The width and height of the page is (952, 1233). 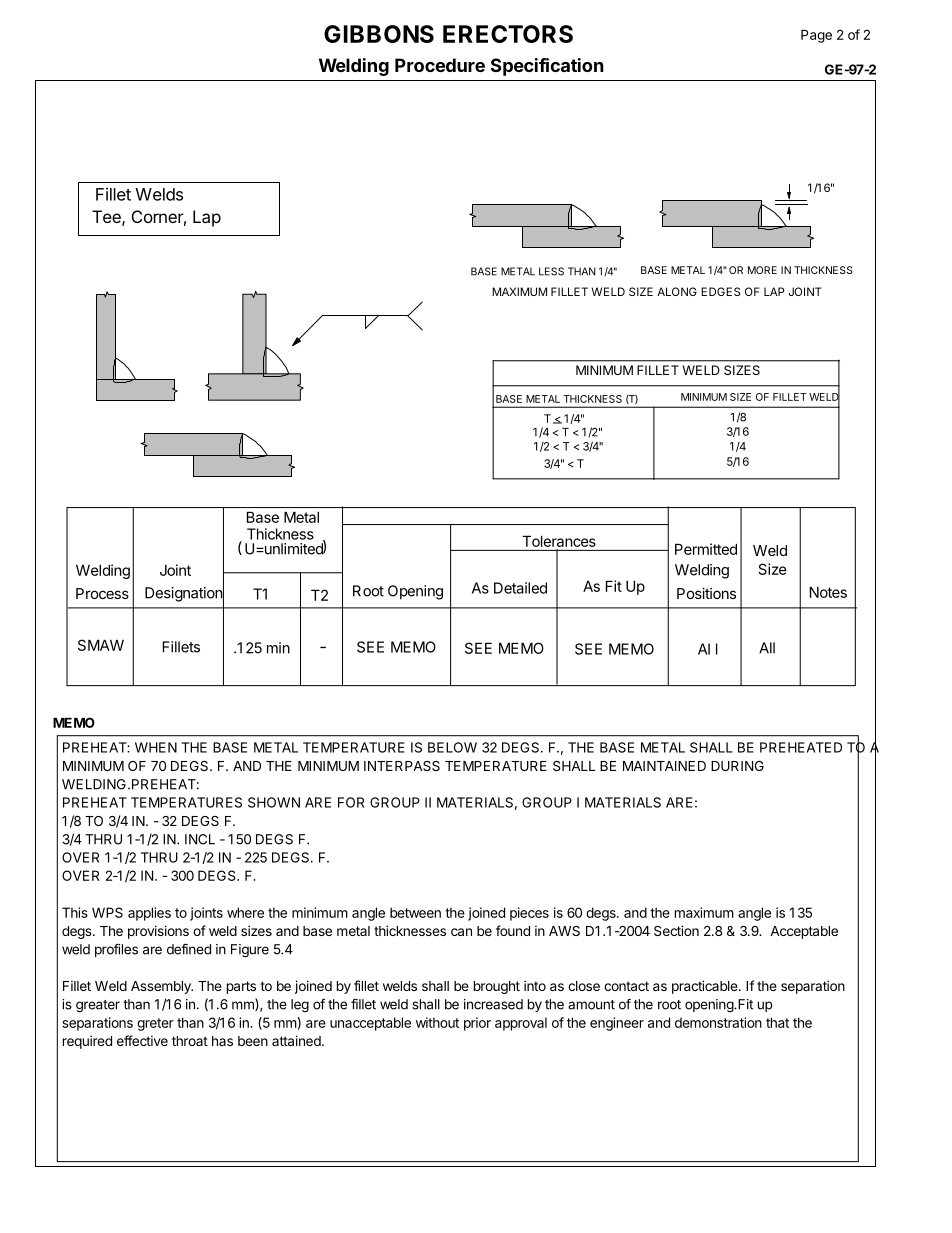 What do you see at coordinates (718, 1022) in the page?
I see `demonstration` at bounding box center [718, 1022].
